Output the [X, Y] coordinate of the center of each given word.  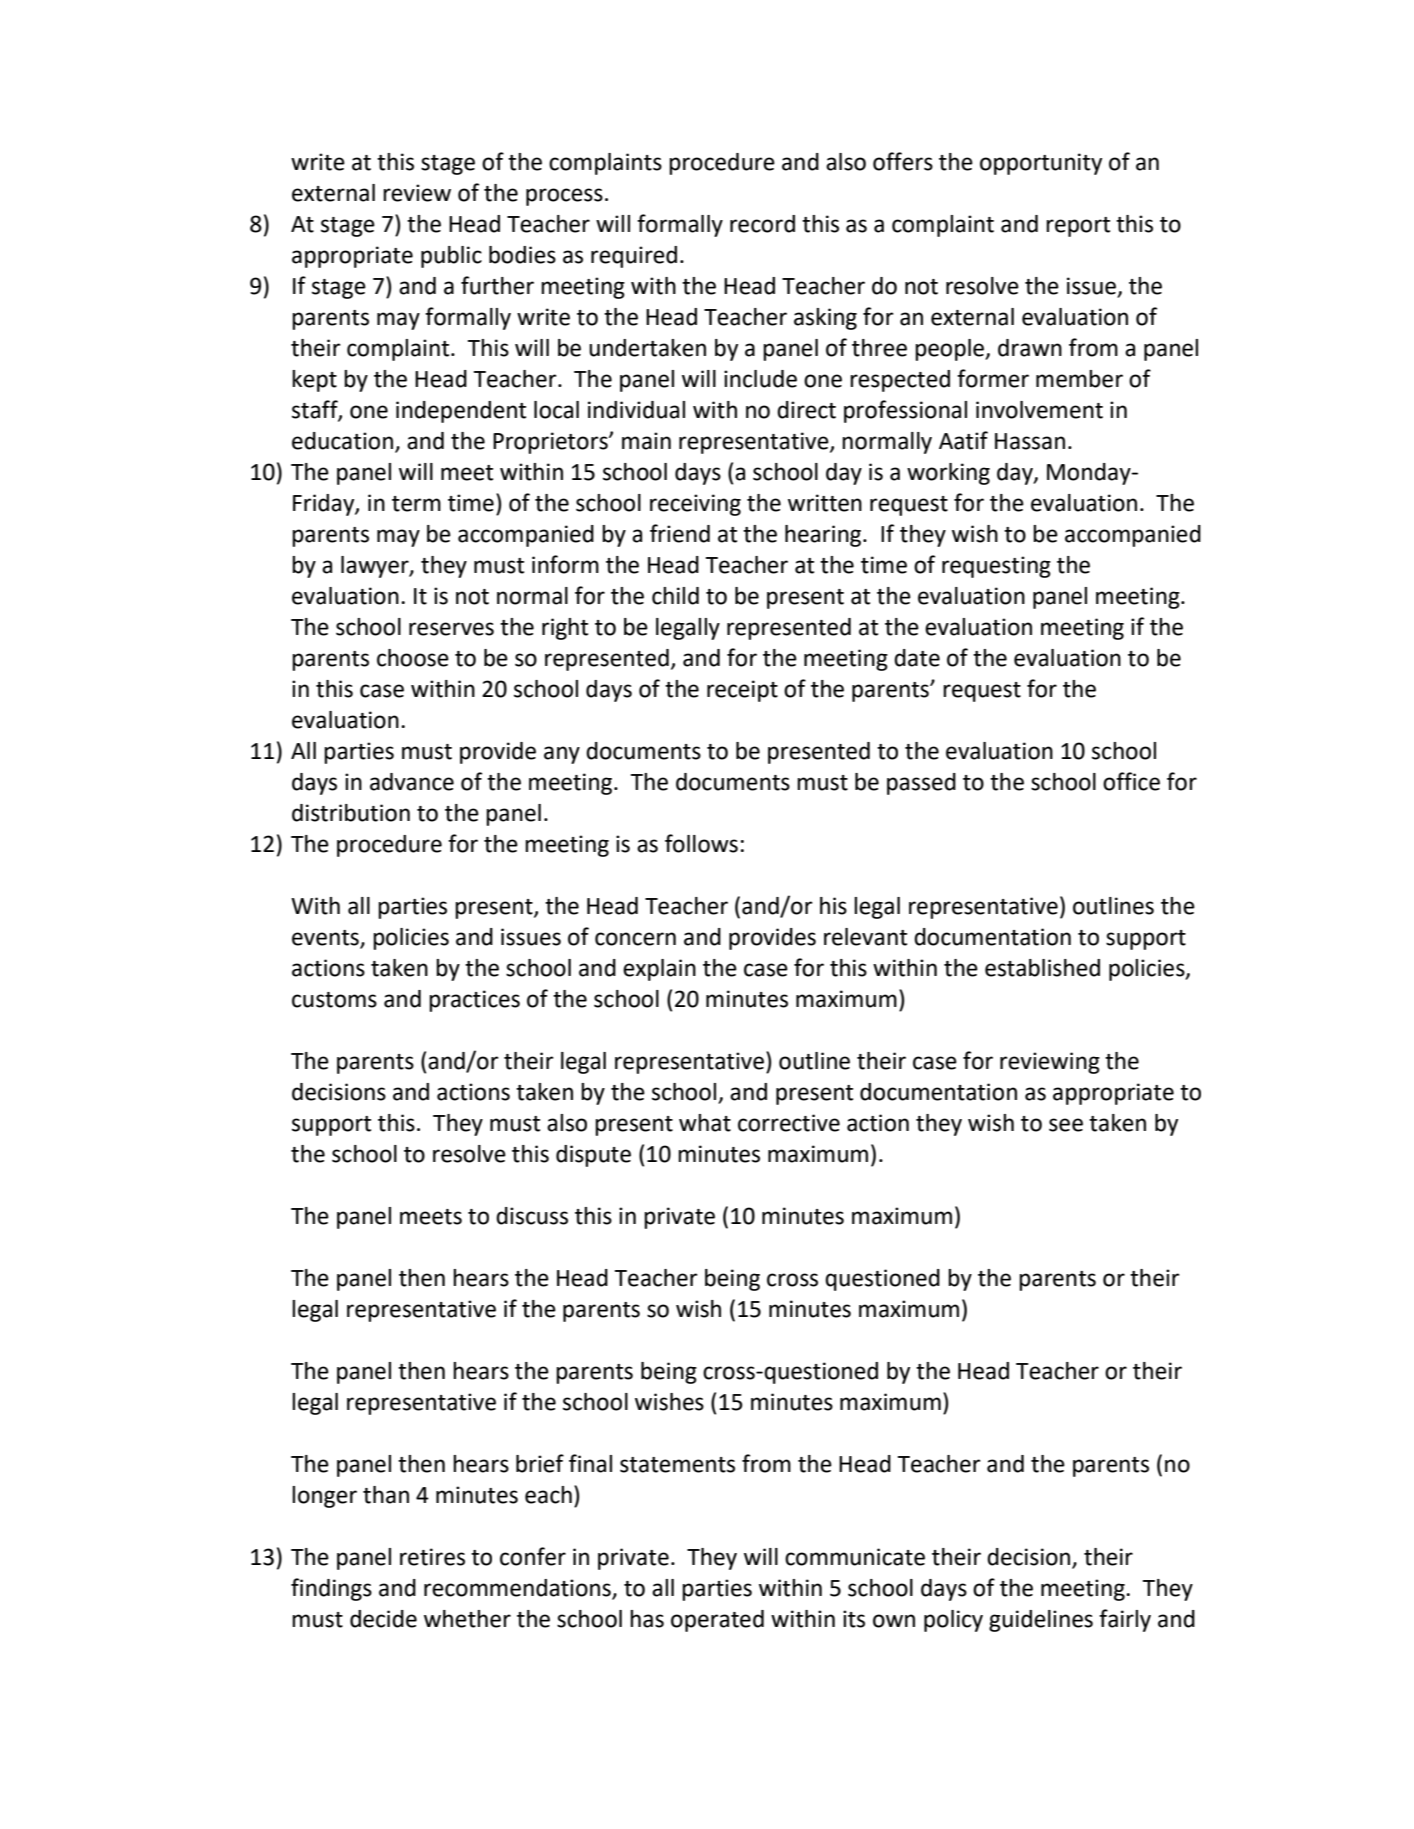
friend [680, 533]
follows [701, 843]
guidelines [1041, 1621]
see [1066, 1125]
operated [717, 1621]
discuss [532, 1216]
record [762, 224]
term [416, 504]
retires [432, 1557]
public [451, 257]
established [1042, 968]
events [325, 938]
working [948, 474]
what [705, 1123]
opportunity [1041, 164]
